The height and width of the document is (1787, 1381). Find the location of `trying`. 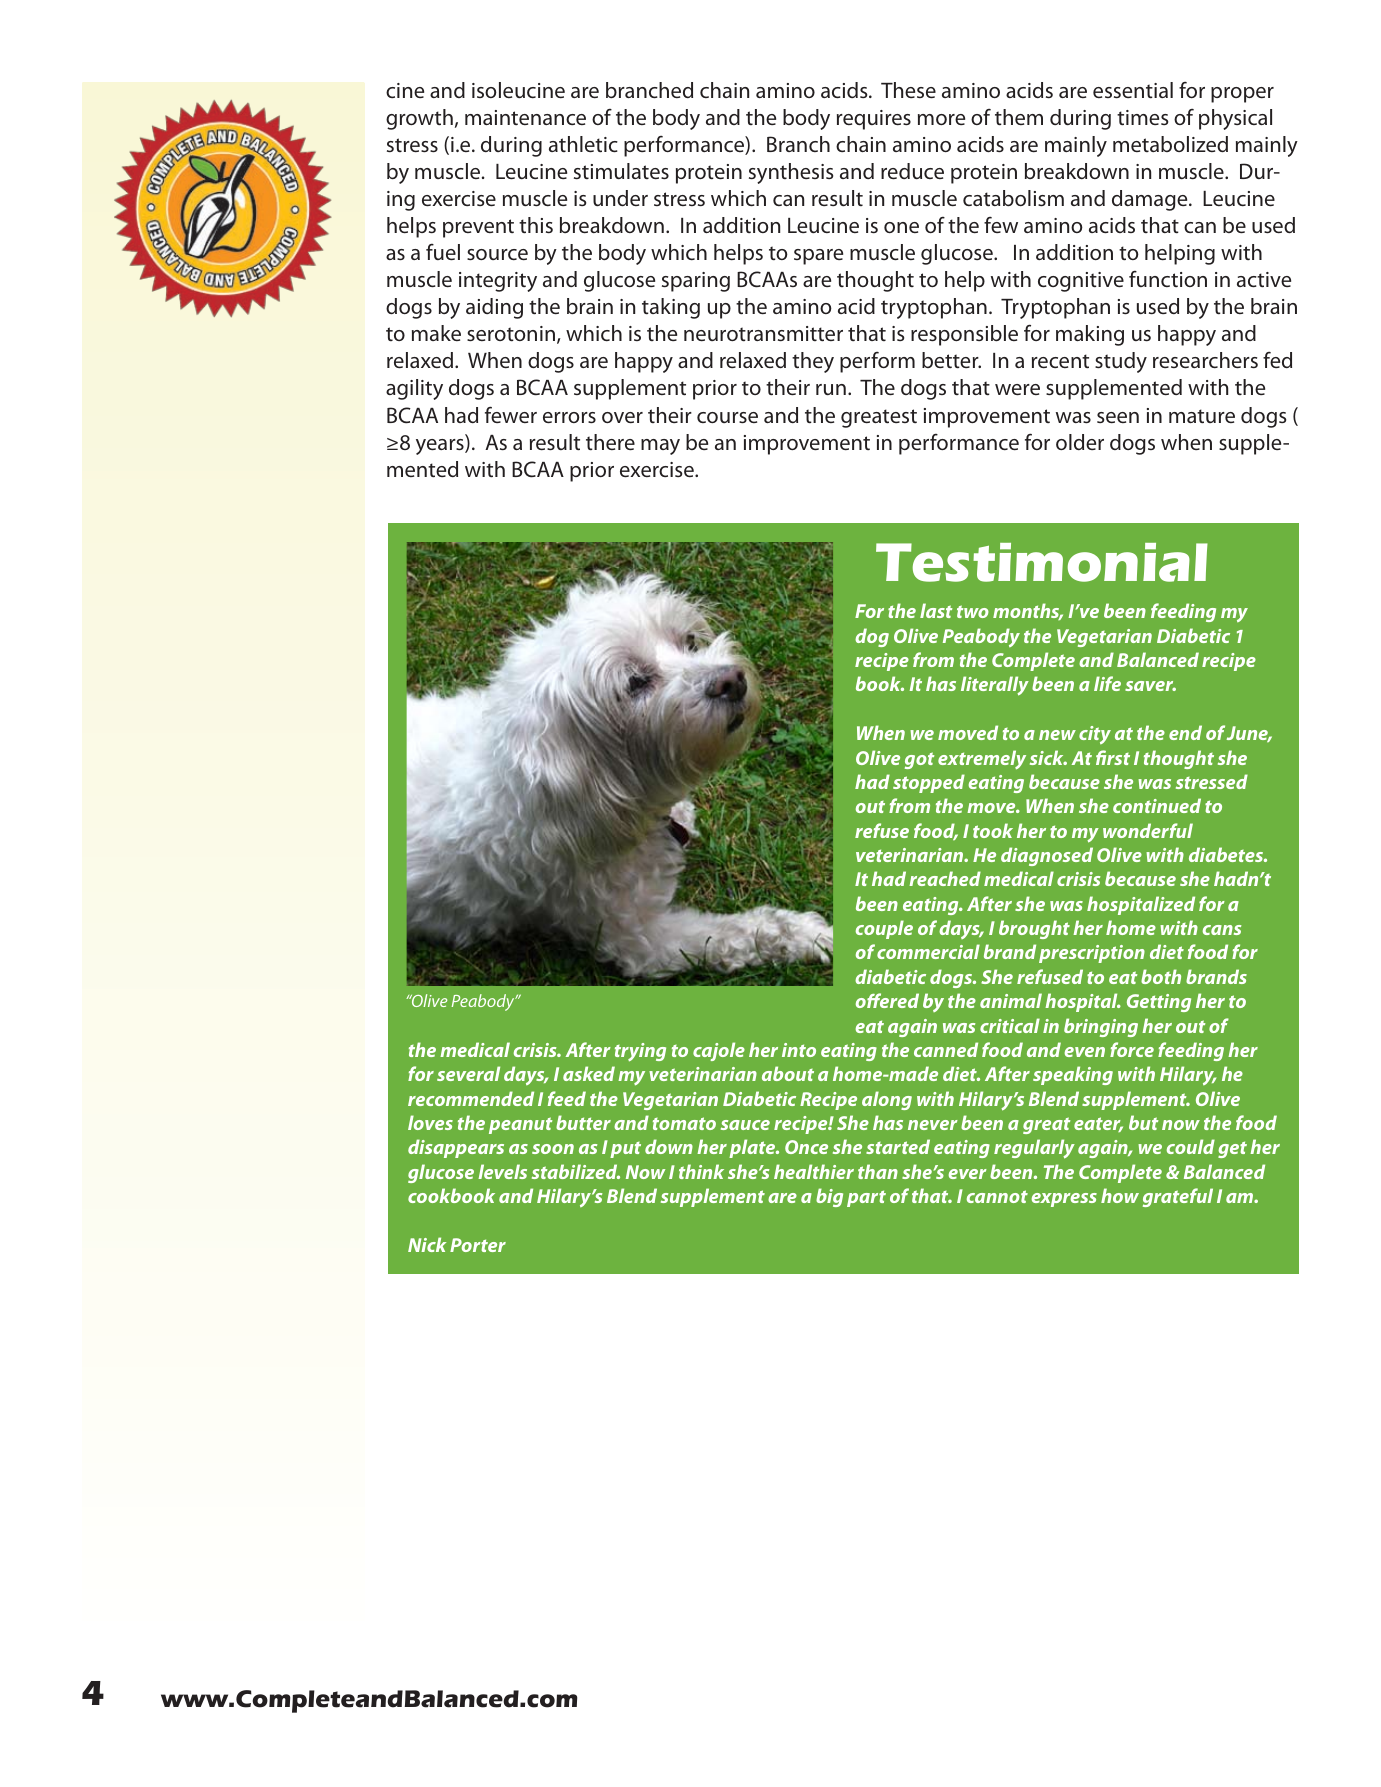

trying is located at coordinates (640, 1052).
